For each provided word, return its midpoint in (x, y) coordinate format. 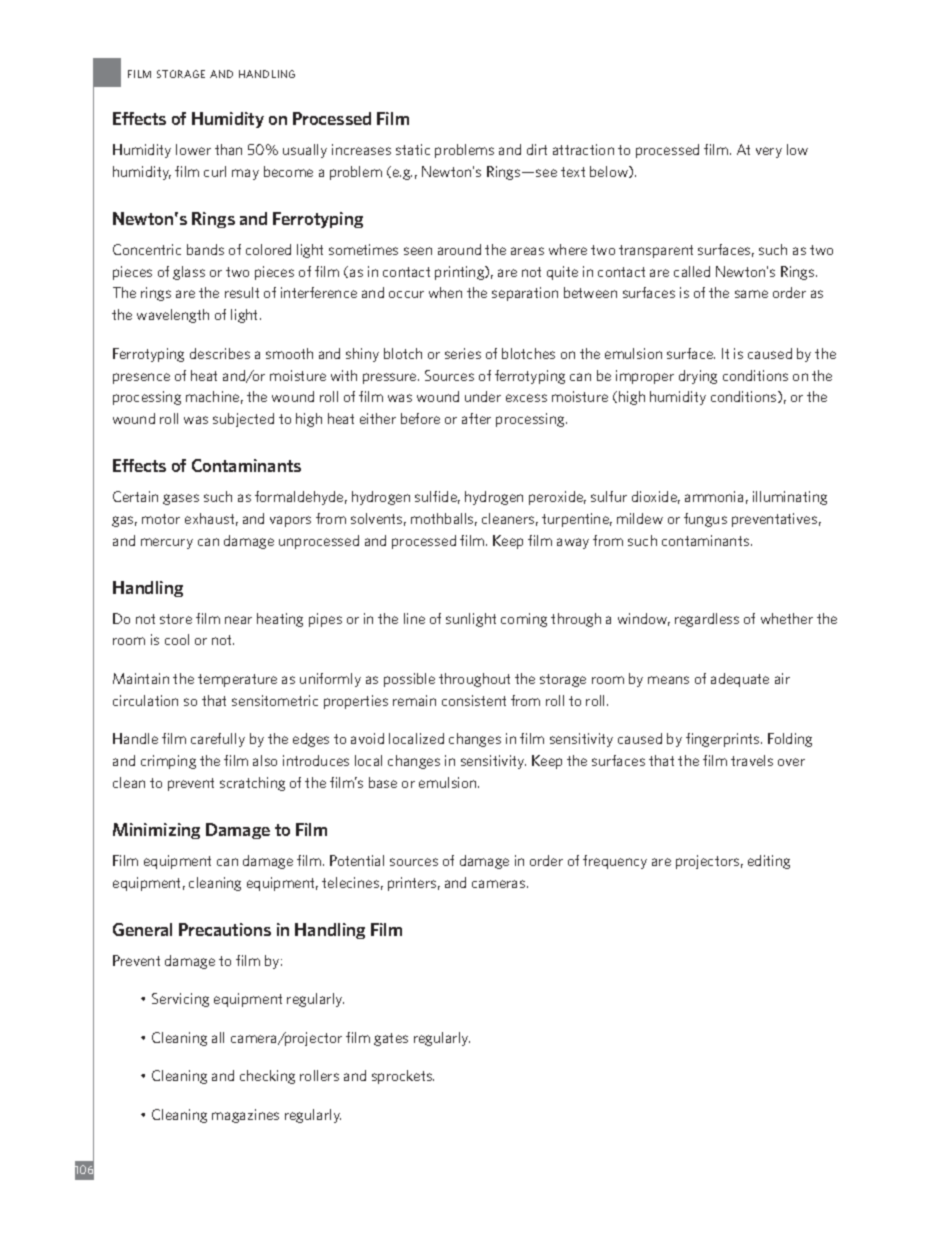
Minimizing (156, 831)
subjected (243, 420)
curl (215, 171)
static (413, 149)
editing (769, 862)
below (610, 172)
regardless (707, 620)
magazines (245, 1116)
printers (412, 884)
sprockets (403, 1077)
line (414, 618)
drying (698, 377)
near (238, 620)
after (476, 418)
